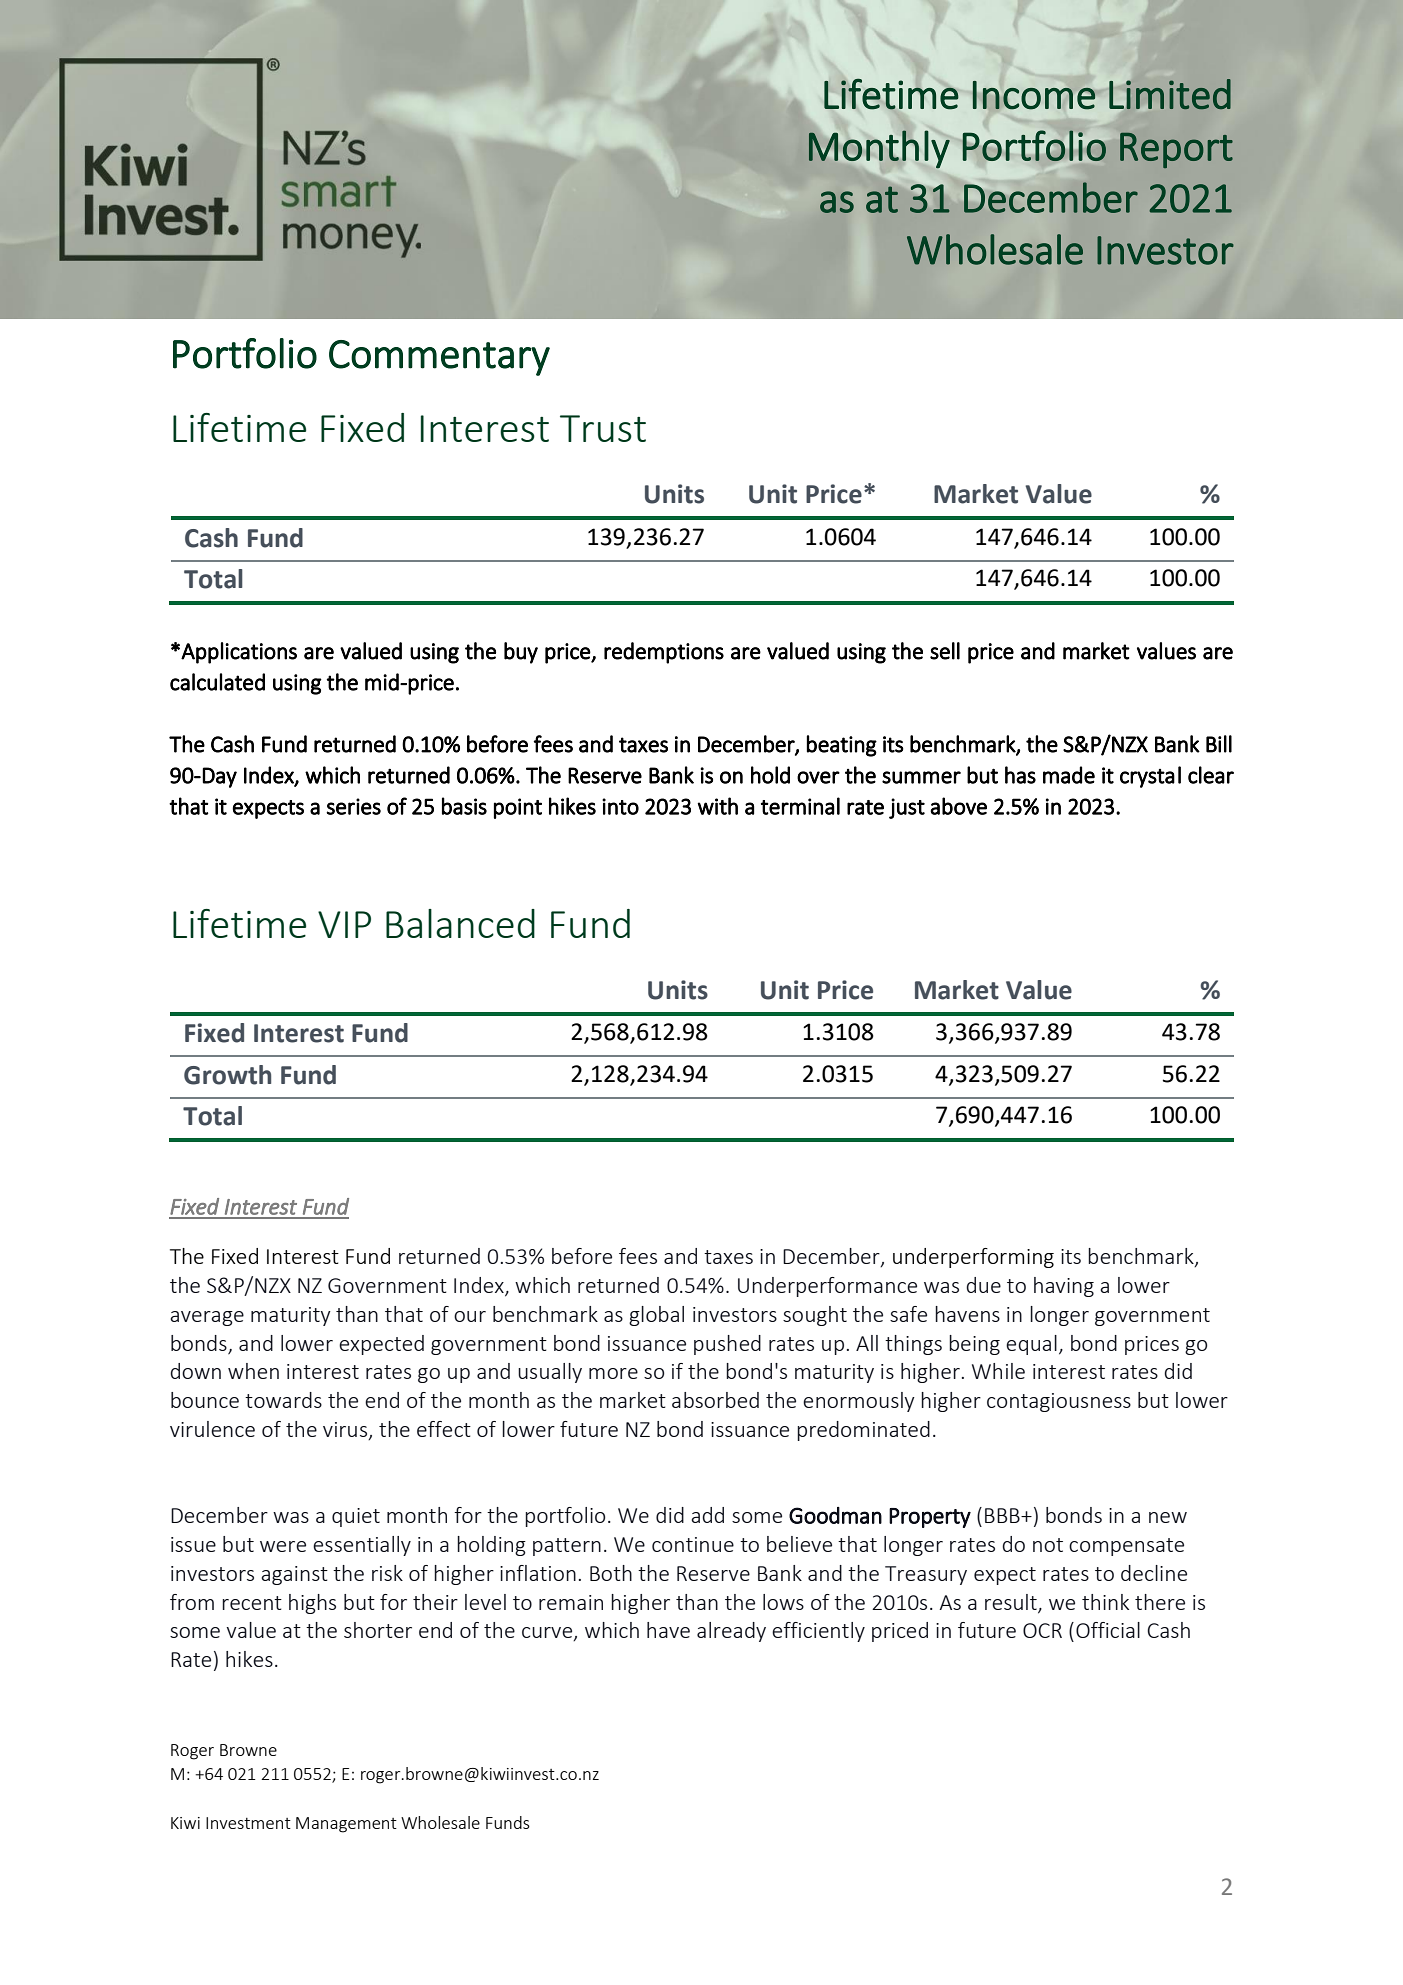 The height and width of the image is (1985, 1403). What do you see at coordinates (1031, 1345) in the image?
I see `equal` at bounding box center [1031, 1345].
